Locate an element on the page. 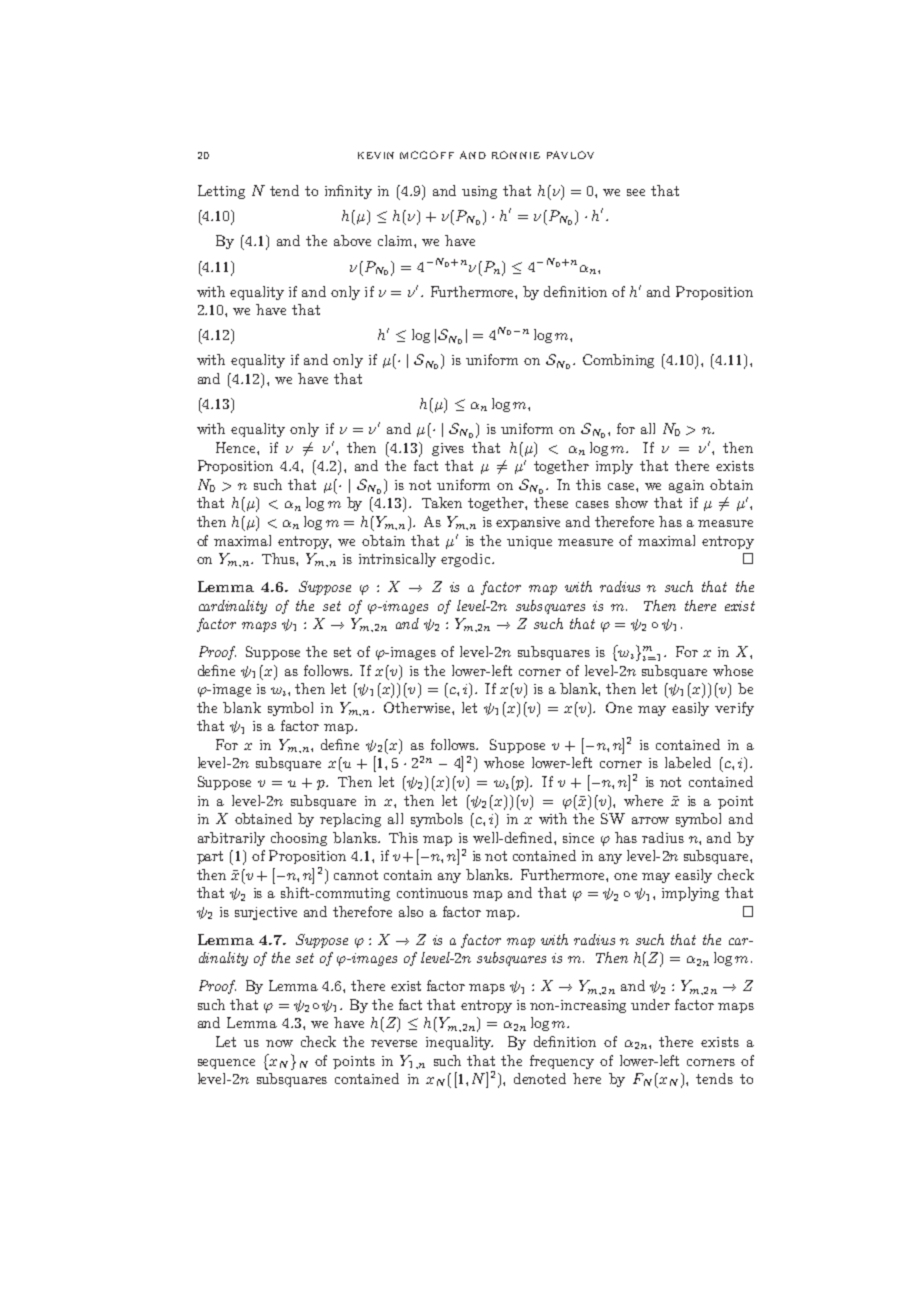 The height and width of the image is (1308, 924). now is located at coordinates (279, 1043).
